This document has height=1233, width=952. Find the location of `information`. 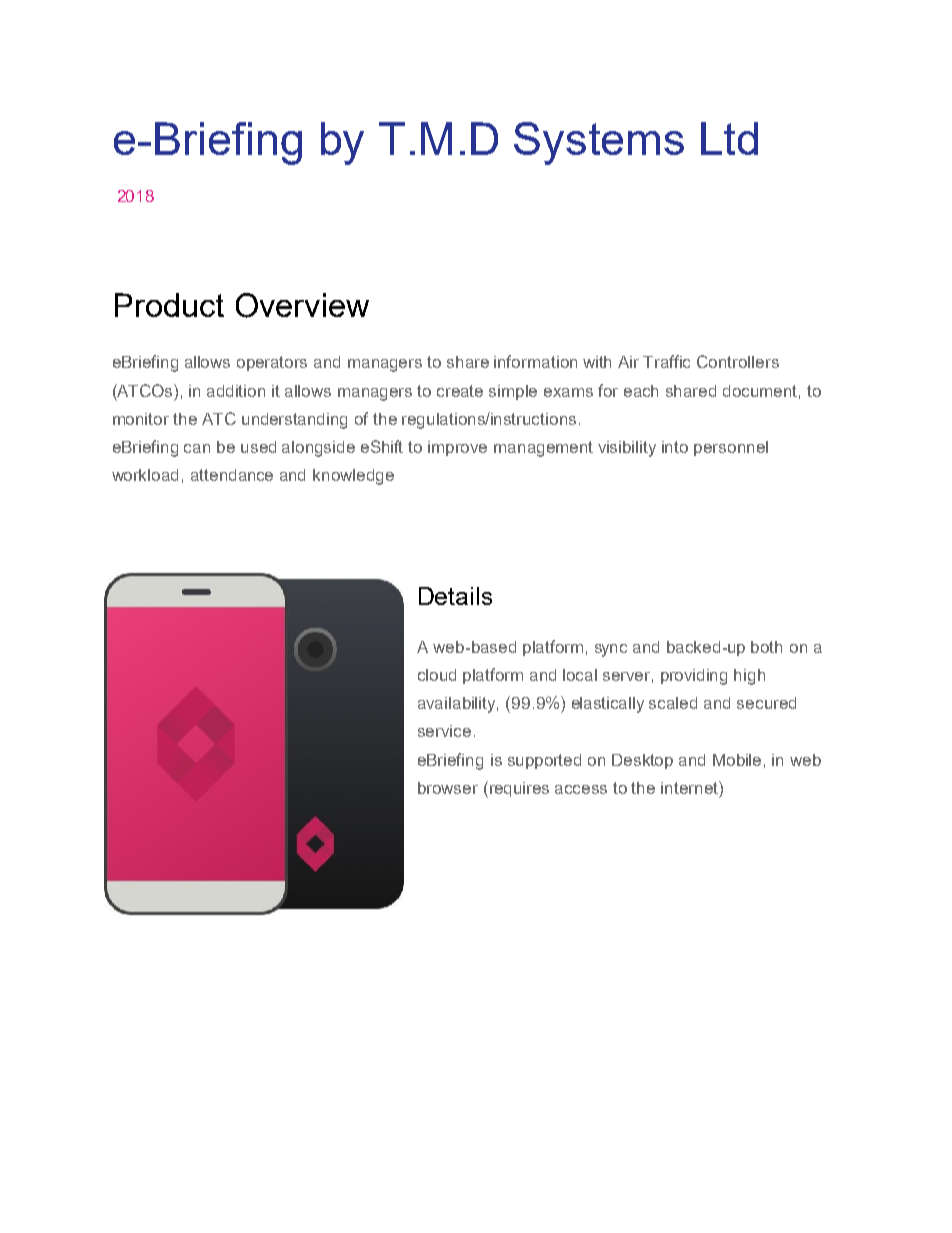

information is located at coordinates (535, 361).
